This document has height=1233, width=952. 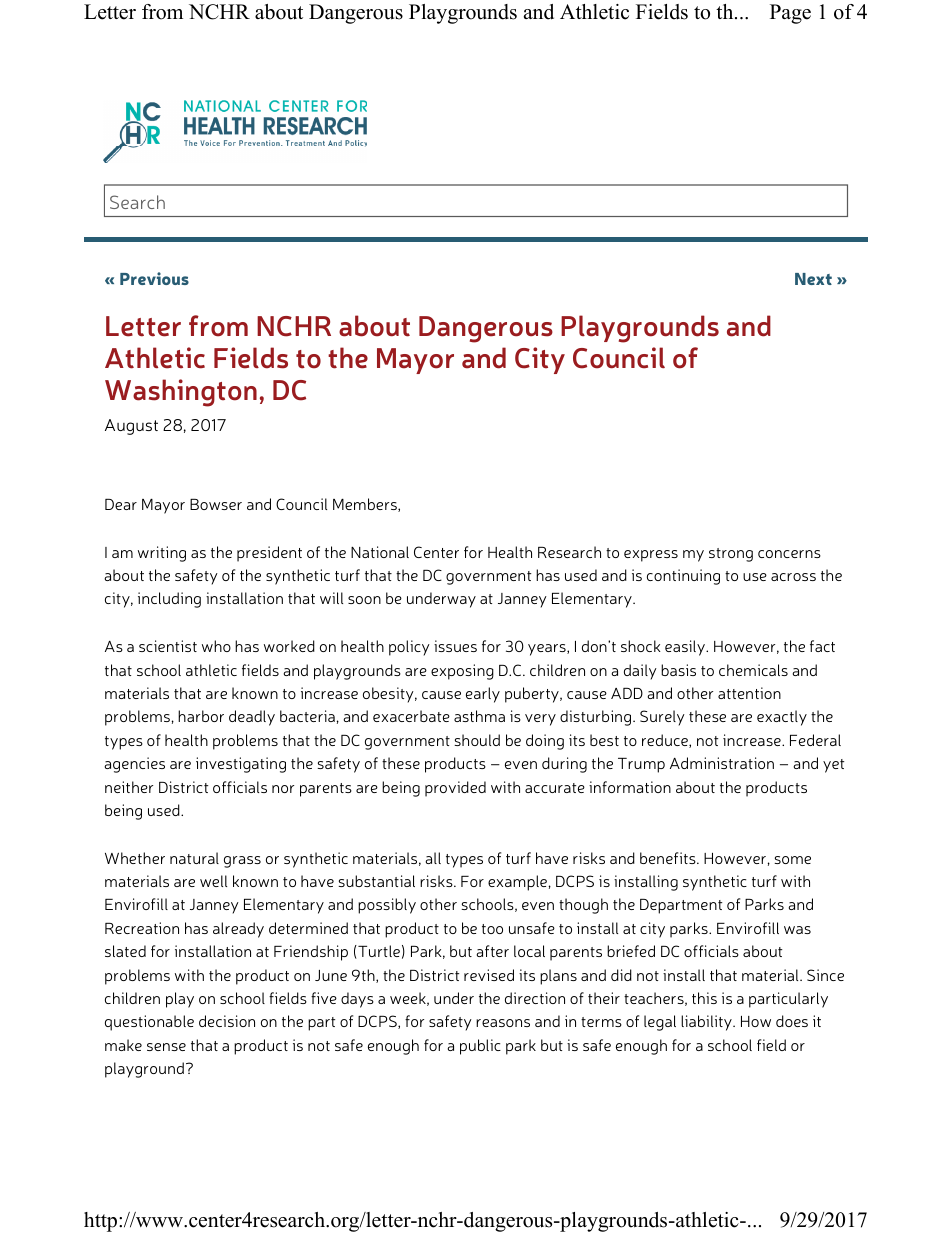 I want to click on provided, so click(x=455, y=789).
